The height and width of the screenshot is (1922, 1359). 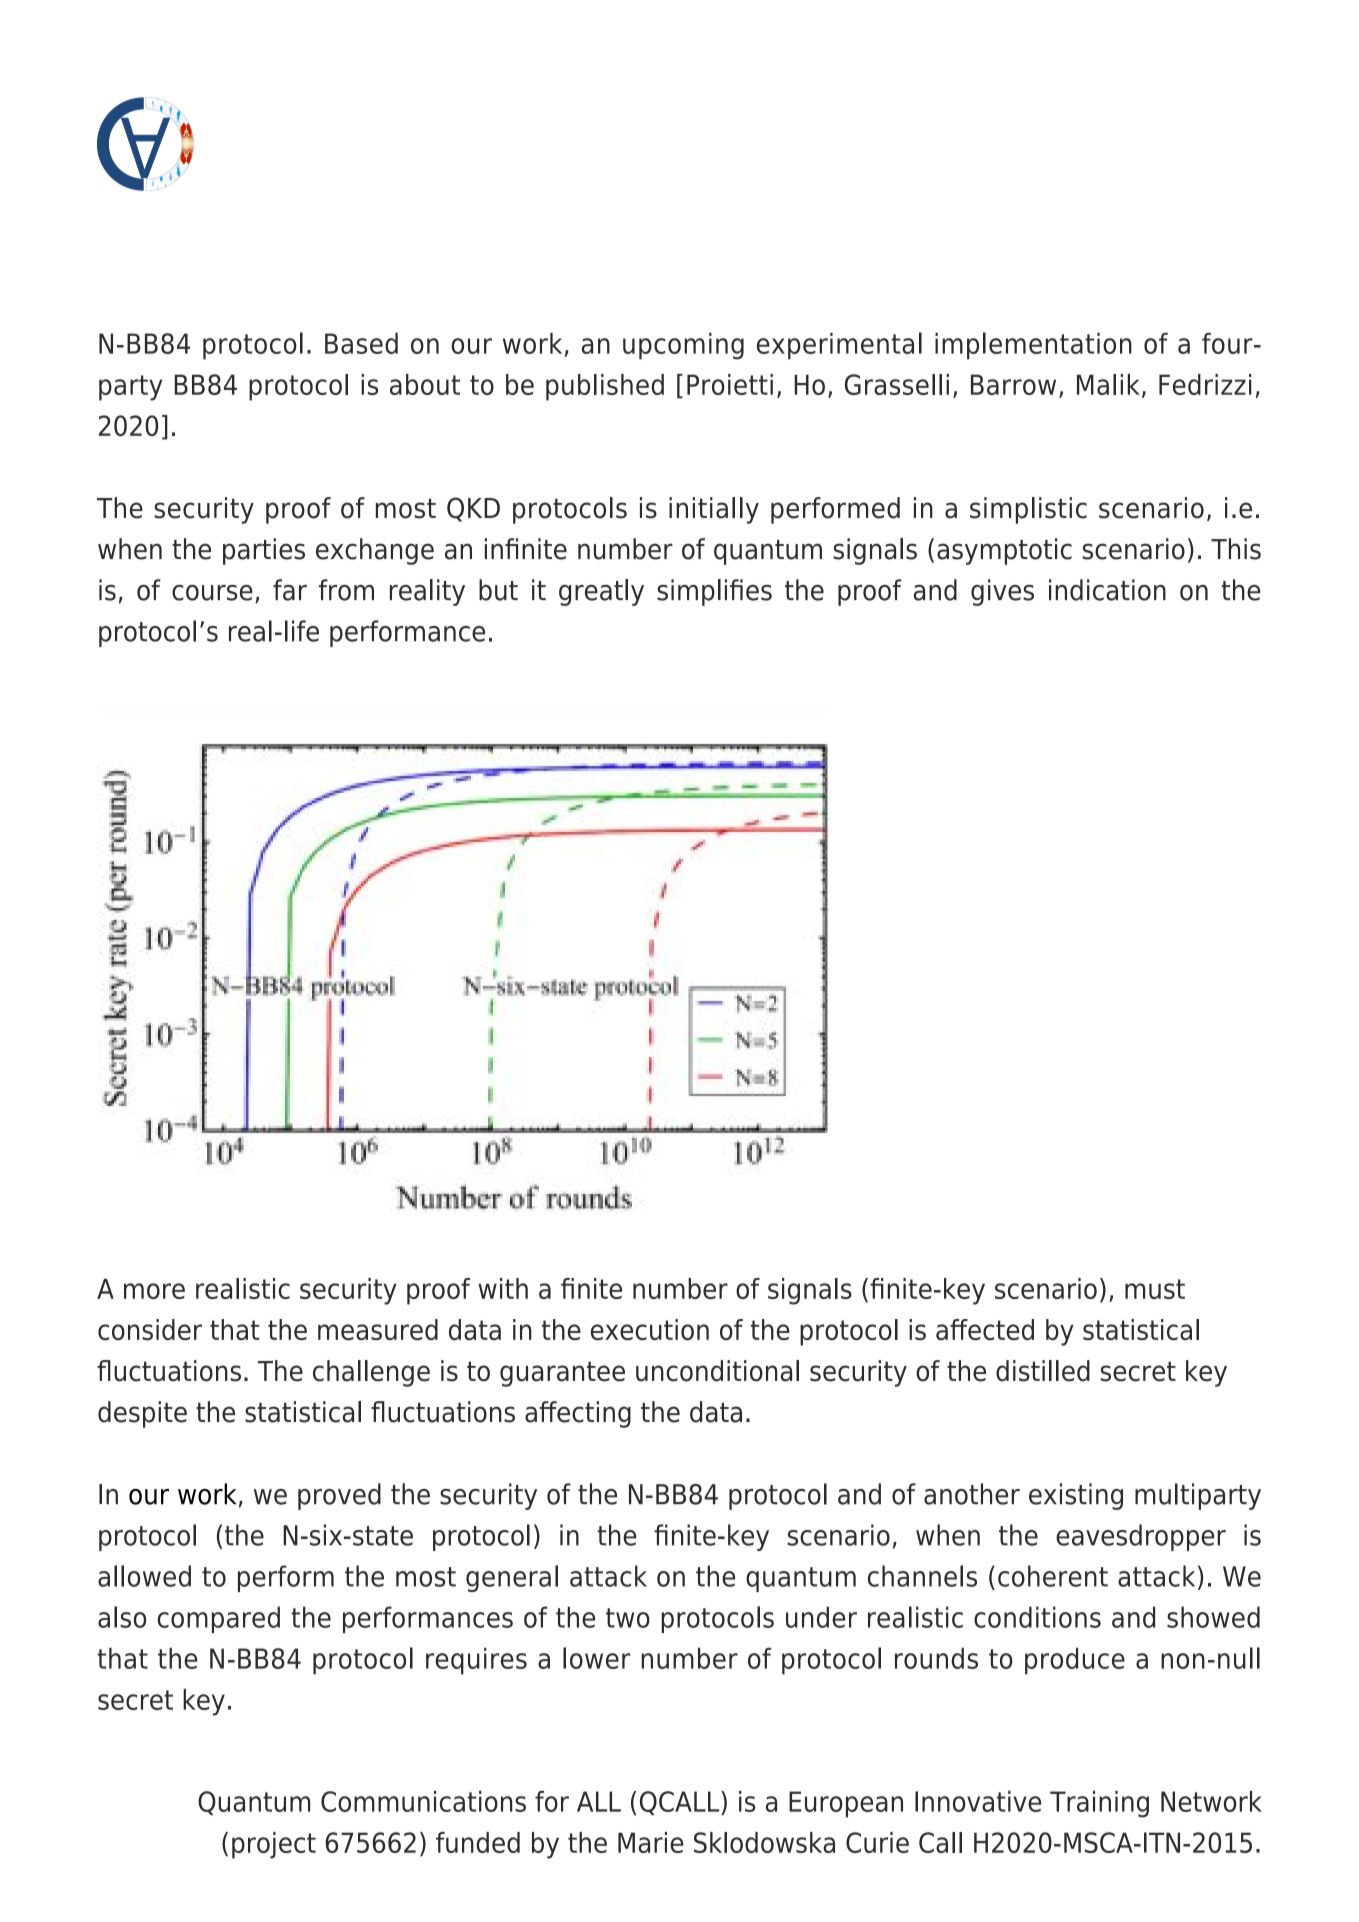 I want to click on upcoming, so click(x=683, y=346).
